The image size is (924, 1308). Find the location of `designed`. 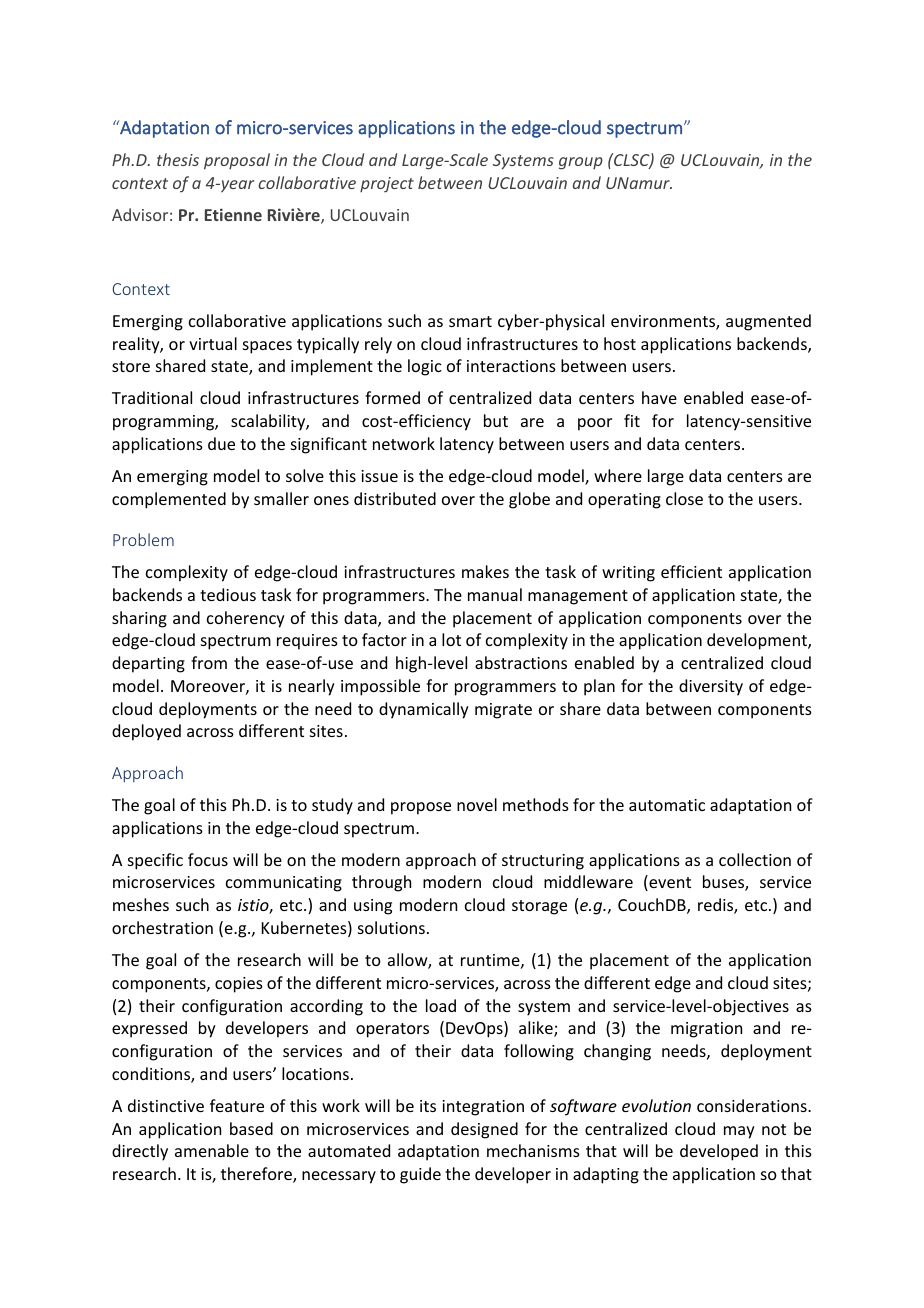

designed is located at coordinates (484, 1130).
